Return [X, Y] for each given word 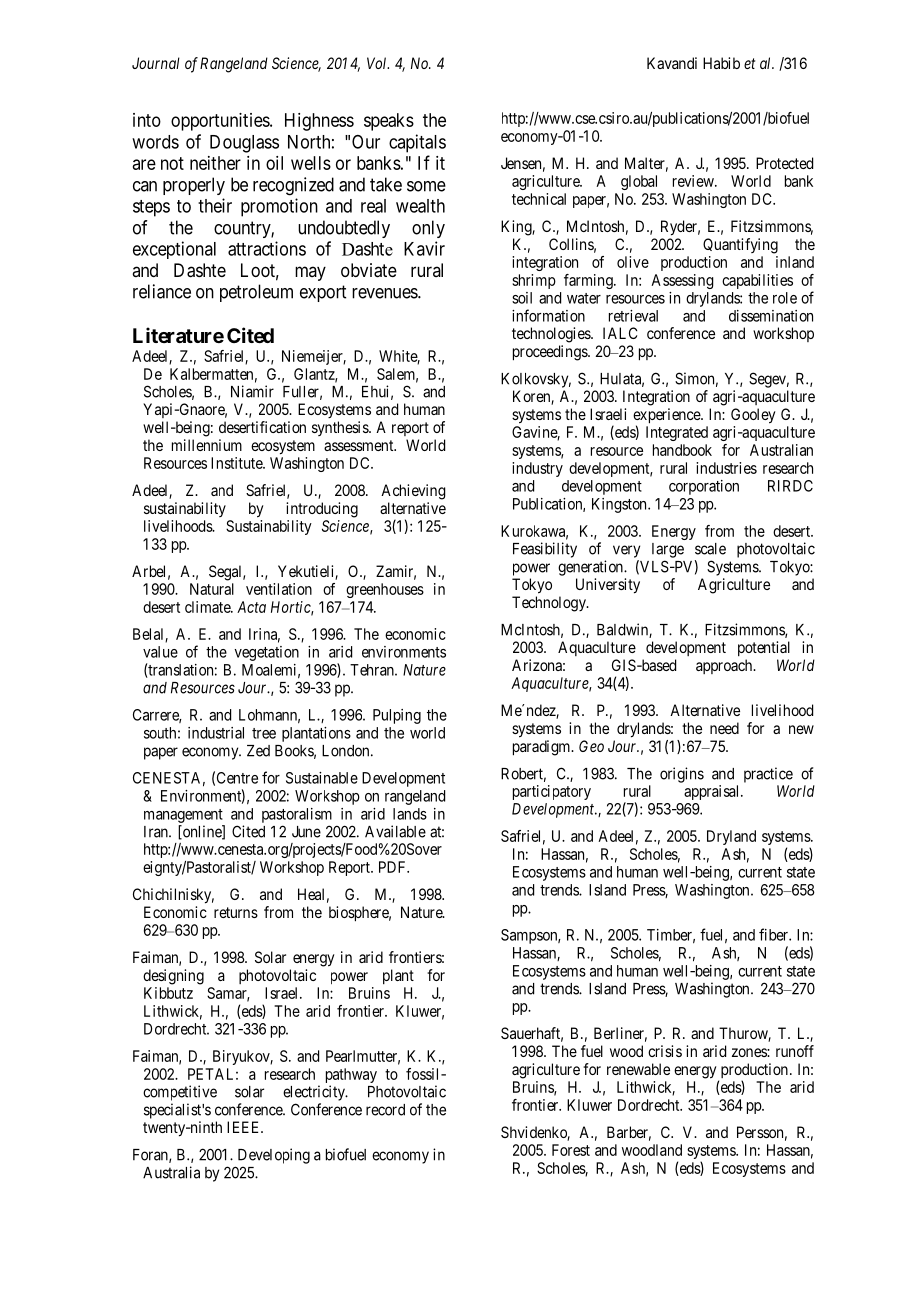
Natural [212, 589]
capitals [417, 143]
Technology [550, 604]
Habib [721, 63]
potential [764, 648]
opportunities [221, 122]
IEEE [245, 1127]
